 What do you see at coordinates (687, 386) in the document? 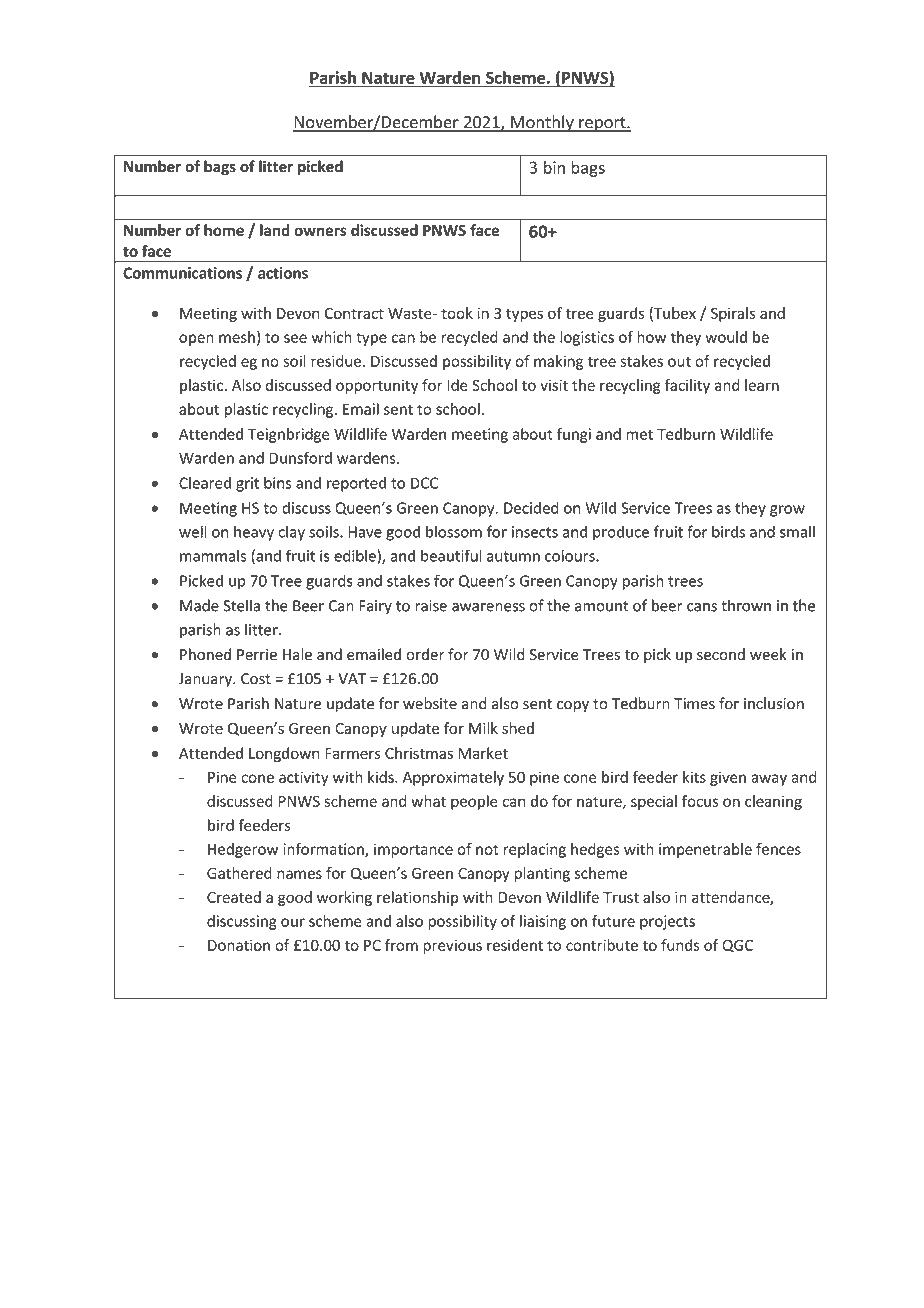
I see `facility` at bounding box center [687, 386].
